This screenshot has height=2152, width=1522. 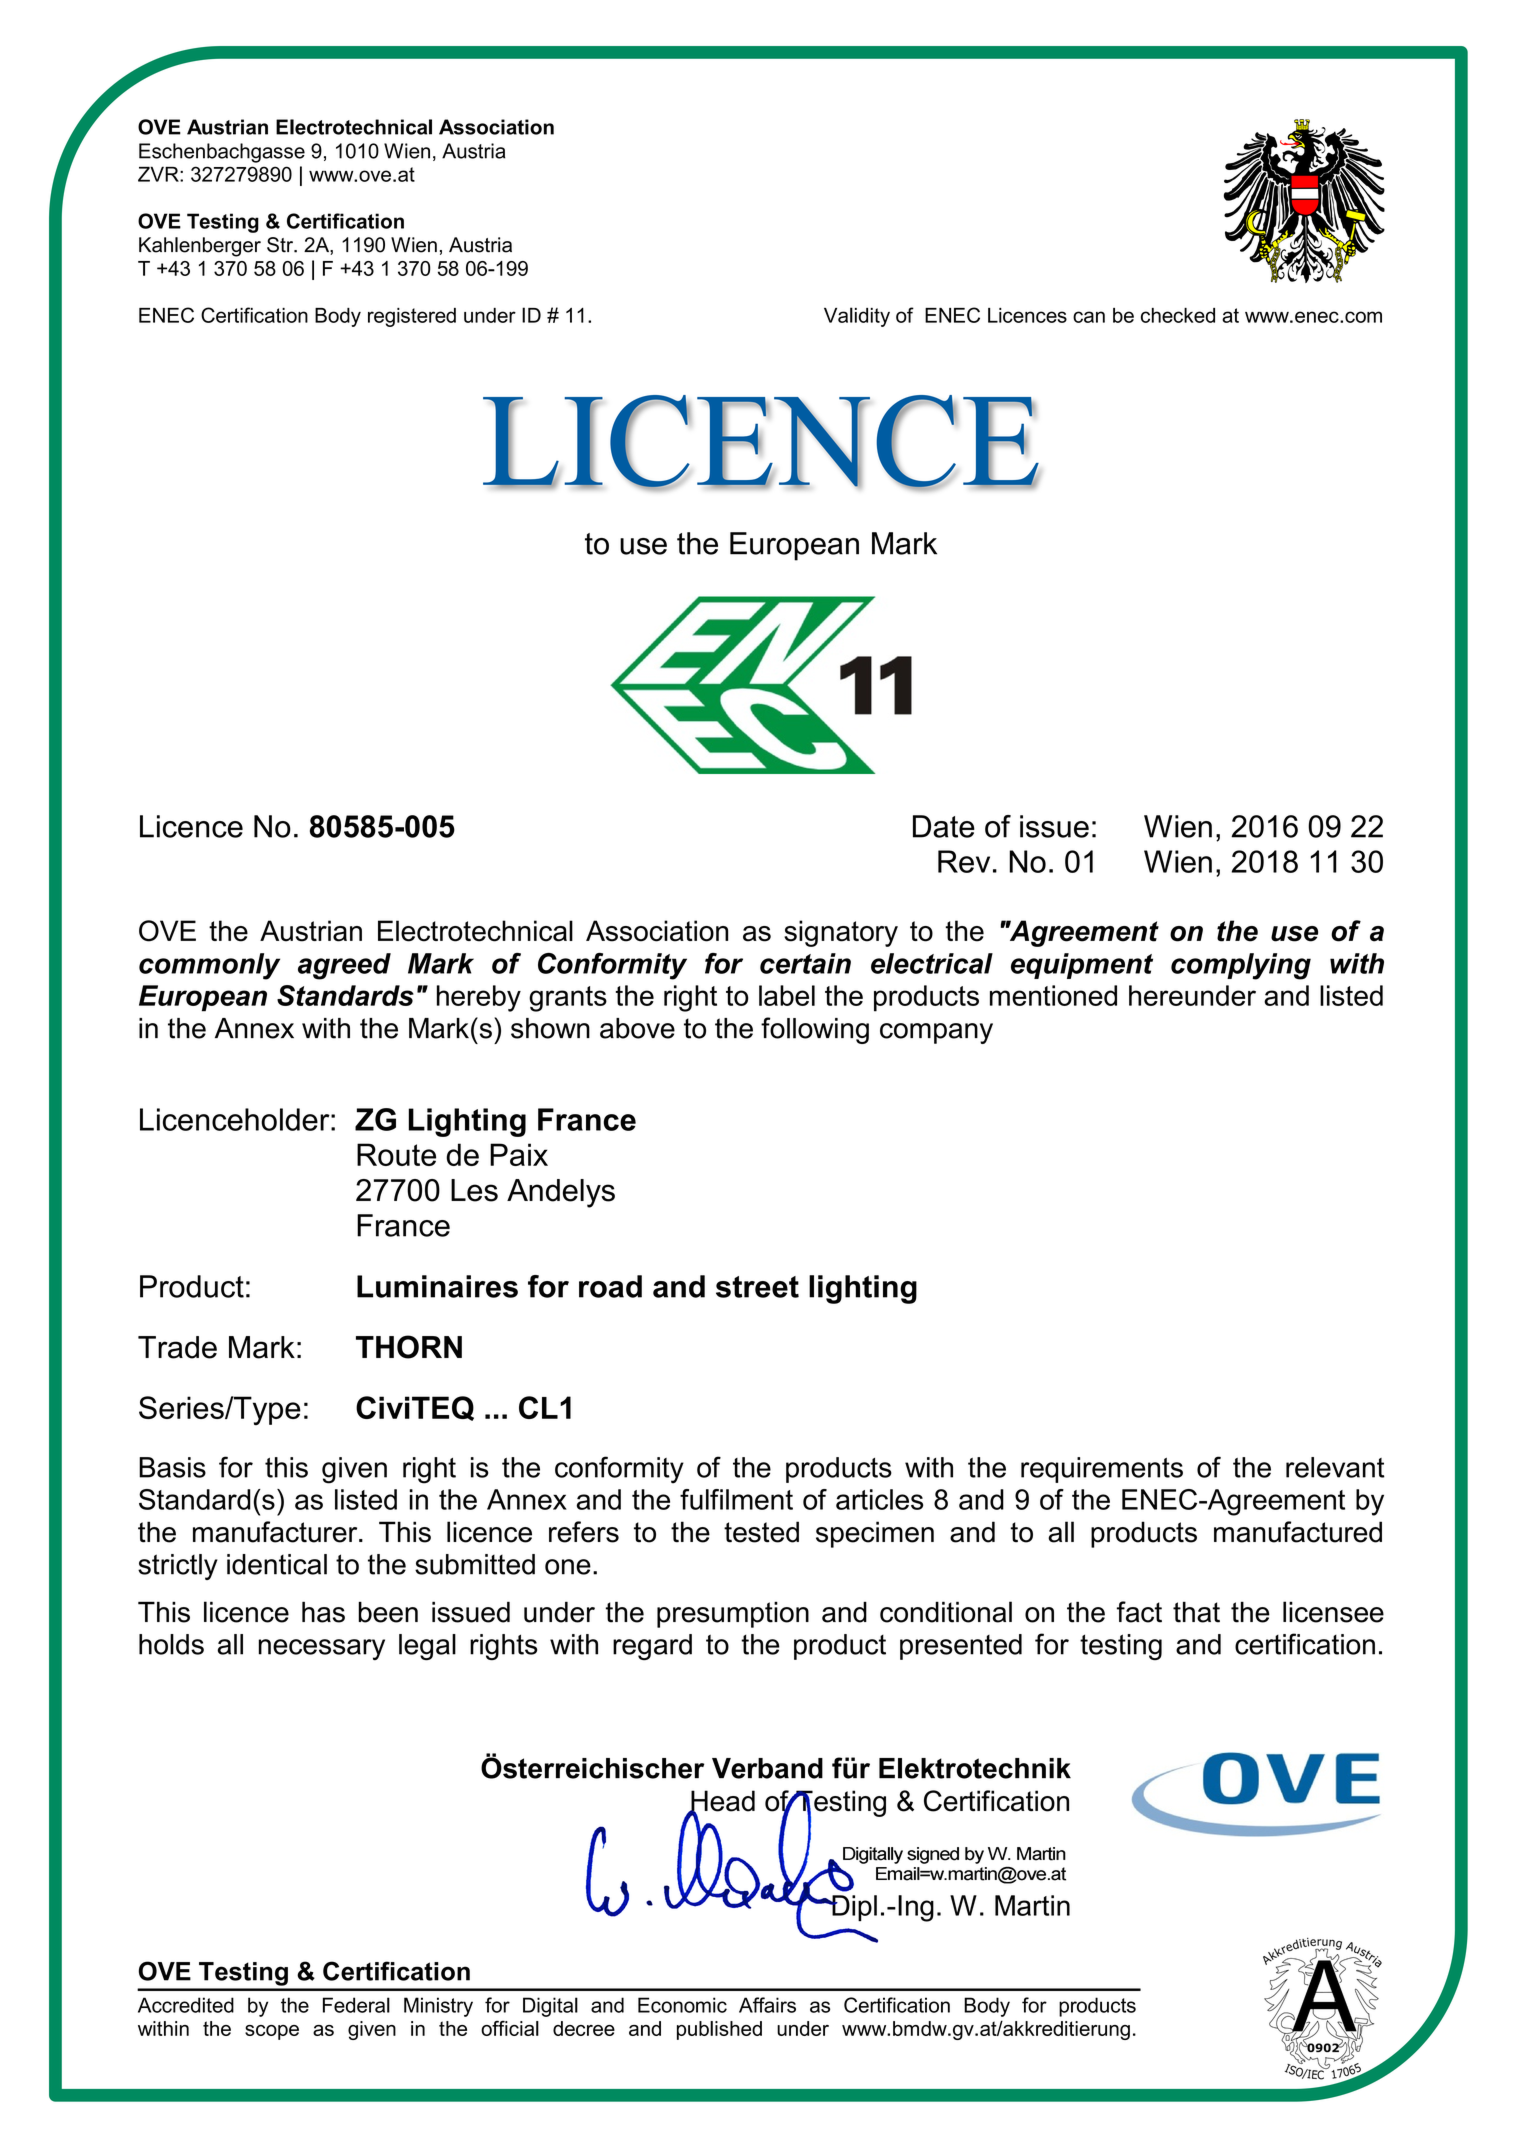 What do you see at coordinates (412, 317) in the screenshot?
I see `registered` at bounding box center [412, 317].
